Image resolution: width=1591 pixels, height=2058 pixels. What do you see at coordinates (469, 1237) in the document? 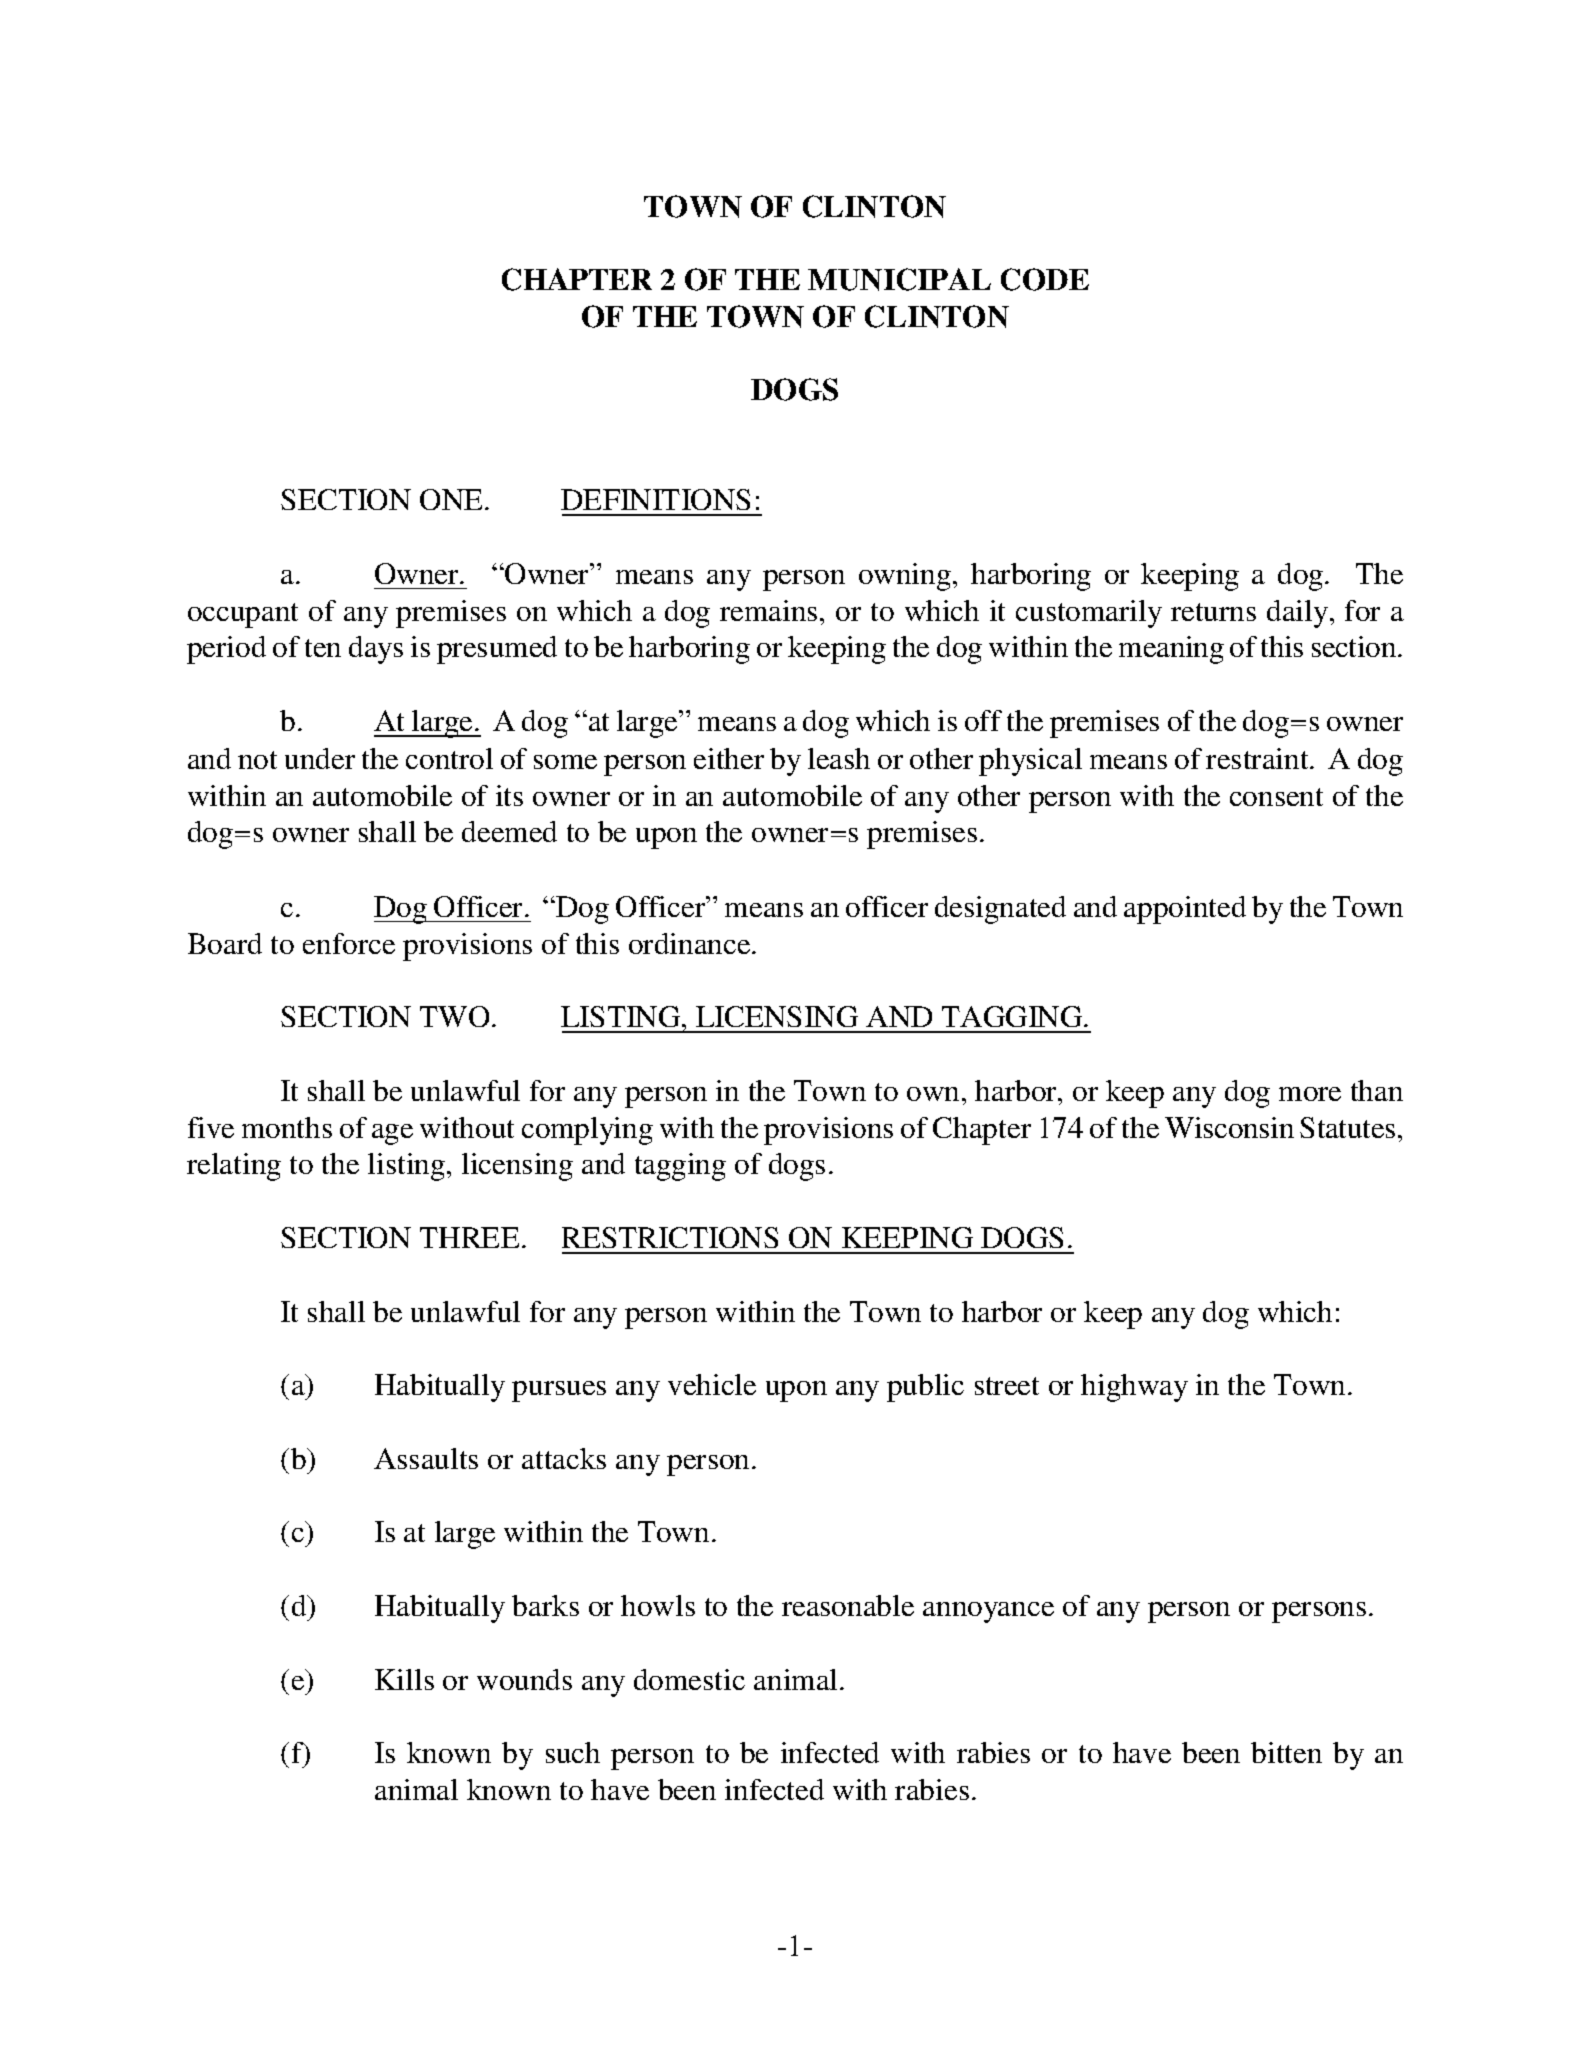
I see `THREE` at bounding box center [469, 1237].
